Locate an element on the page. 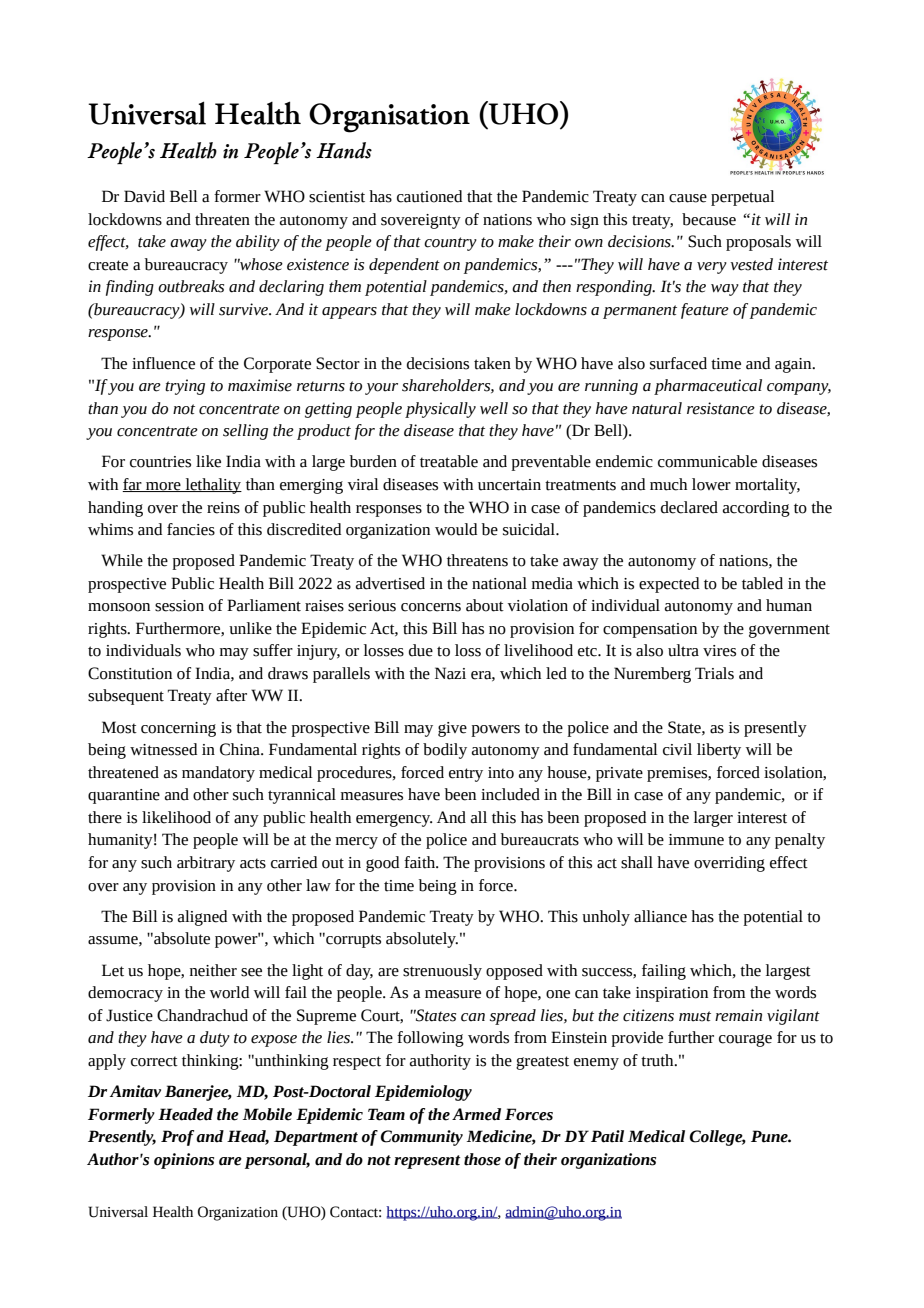  lower is located at coordinates (711, 484).
